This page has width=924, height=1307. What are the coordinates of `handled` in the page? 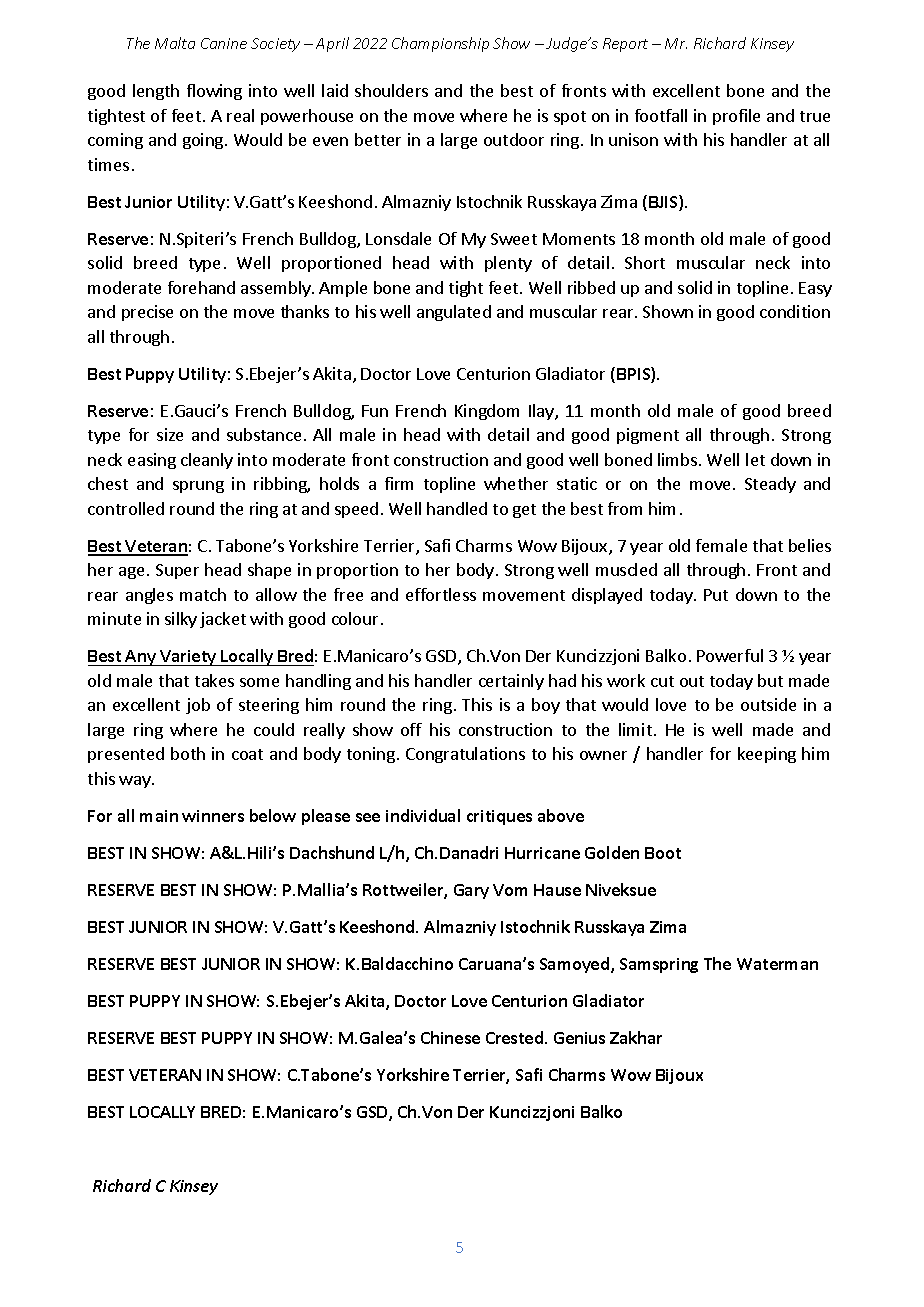 It's located at (457, 508).
